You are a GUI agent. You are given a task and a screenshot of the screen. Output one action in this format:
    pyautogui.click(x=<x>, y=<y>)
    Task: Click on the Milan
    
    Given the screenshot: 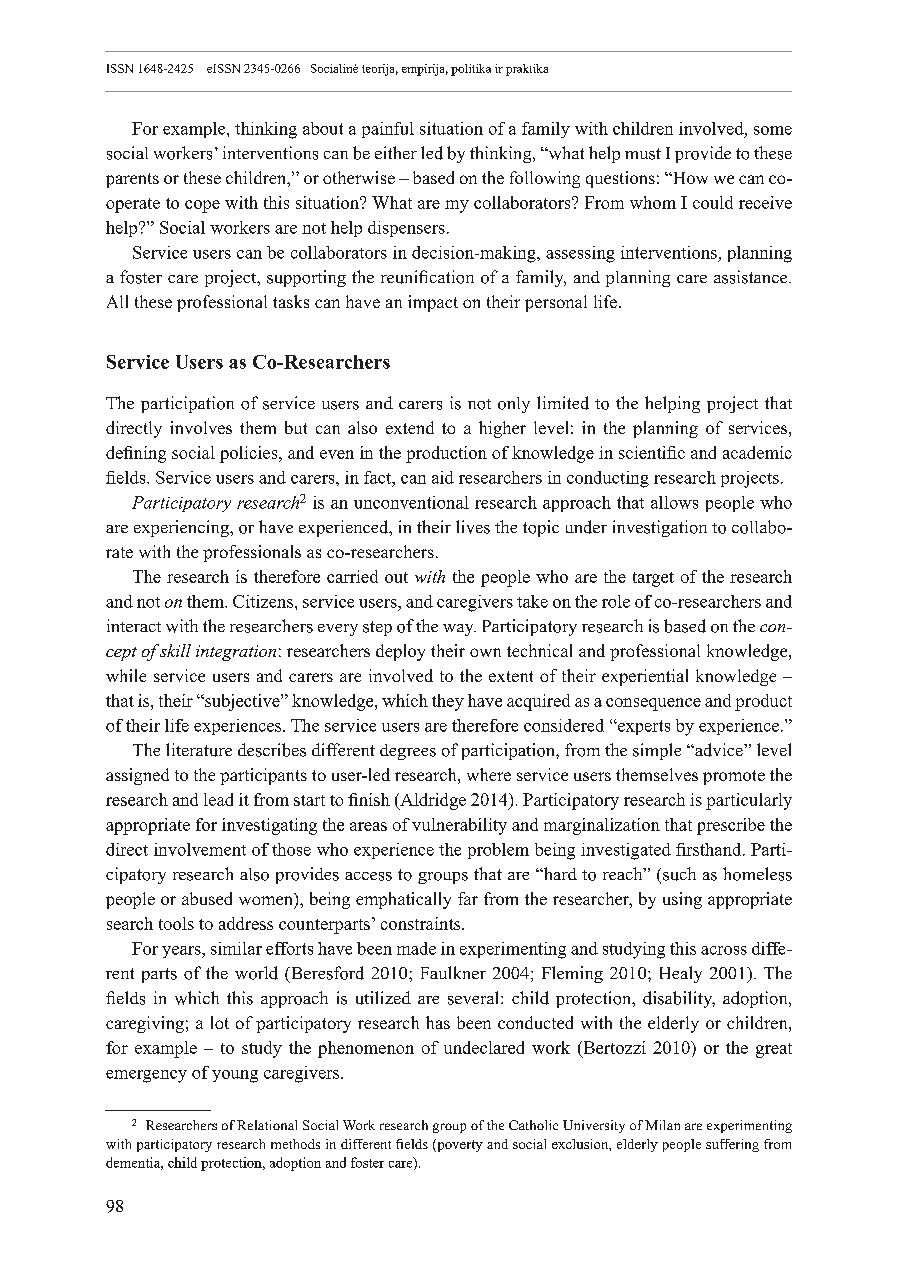 What is the action you would take?
    pyautogui.click(x=662, y=1125)
